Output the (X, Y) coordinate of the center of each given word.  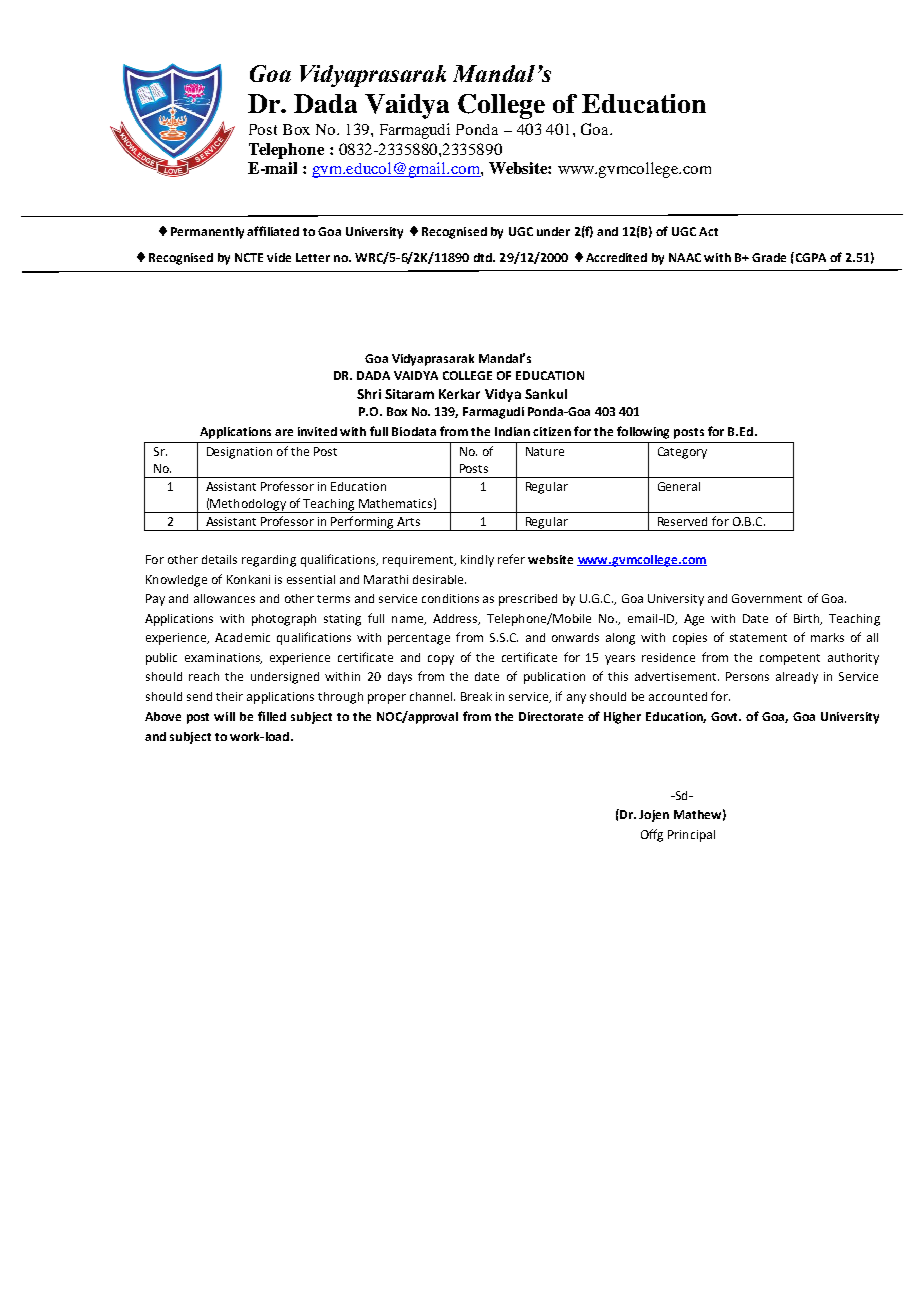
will (224, 716)
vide (279, 257)
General (679, 486)
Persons (747, 676)
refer (511, 559)
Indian (512, 431)
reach (204, 676)
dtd (484, 257)
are (284, 432)
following (643, 432)
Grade (769, 257)
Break (476, 696)
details (219, 559)
